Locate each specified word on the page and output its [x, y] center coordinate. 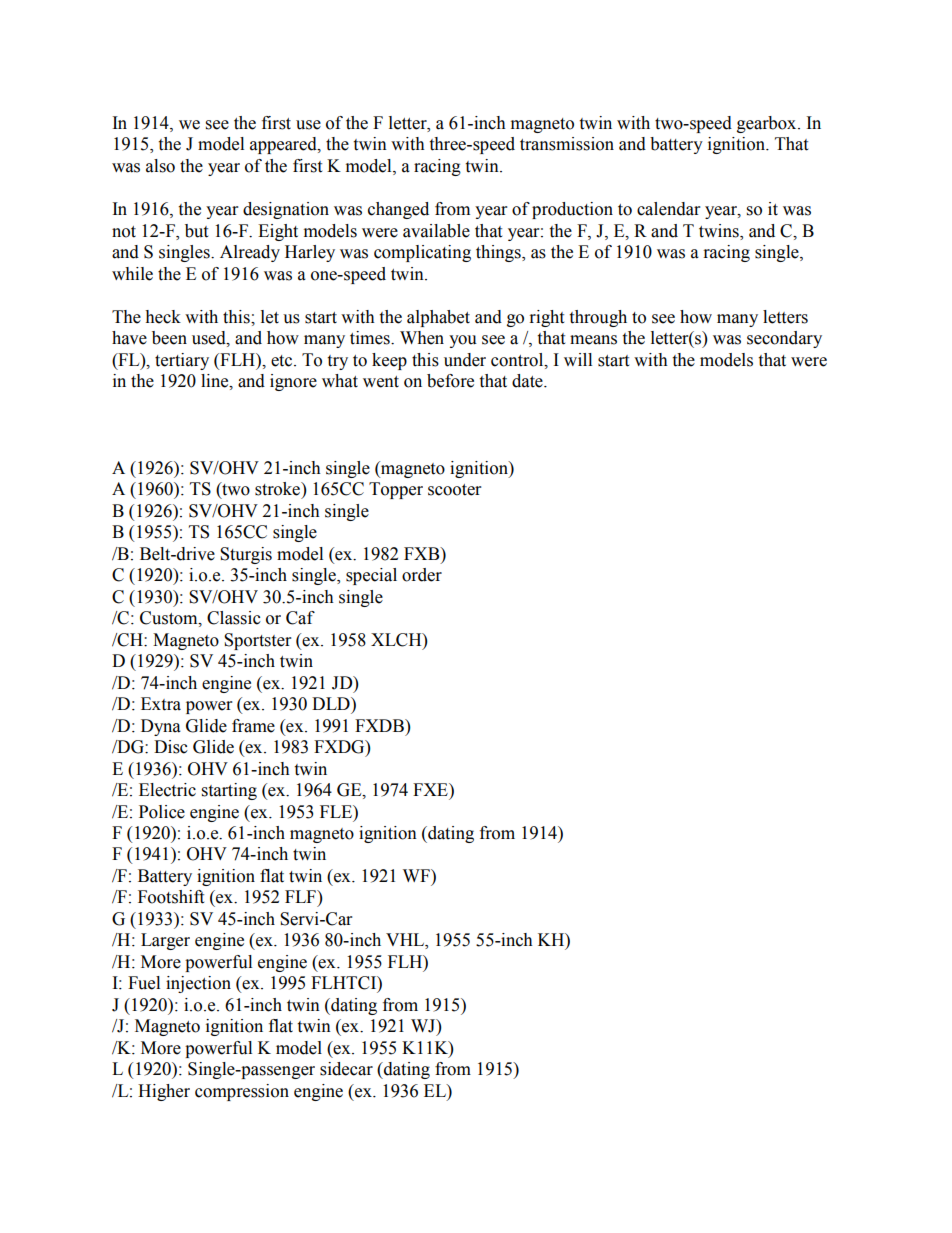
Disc [171, 747]
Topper [396, 490]
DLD [332, 703]
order [422, 575]
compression [242, 1092]
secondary [784, 339]
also [160, 166]
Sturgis [246, 555]
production [572, 210]
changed [398, 210]
